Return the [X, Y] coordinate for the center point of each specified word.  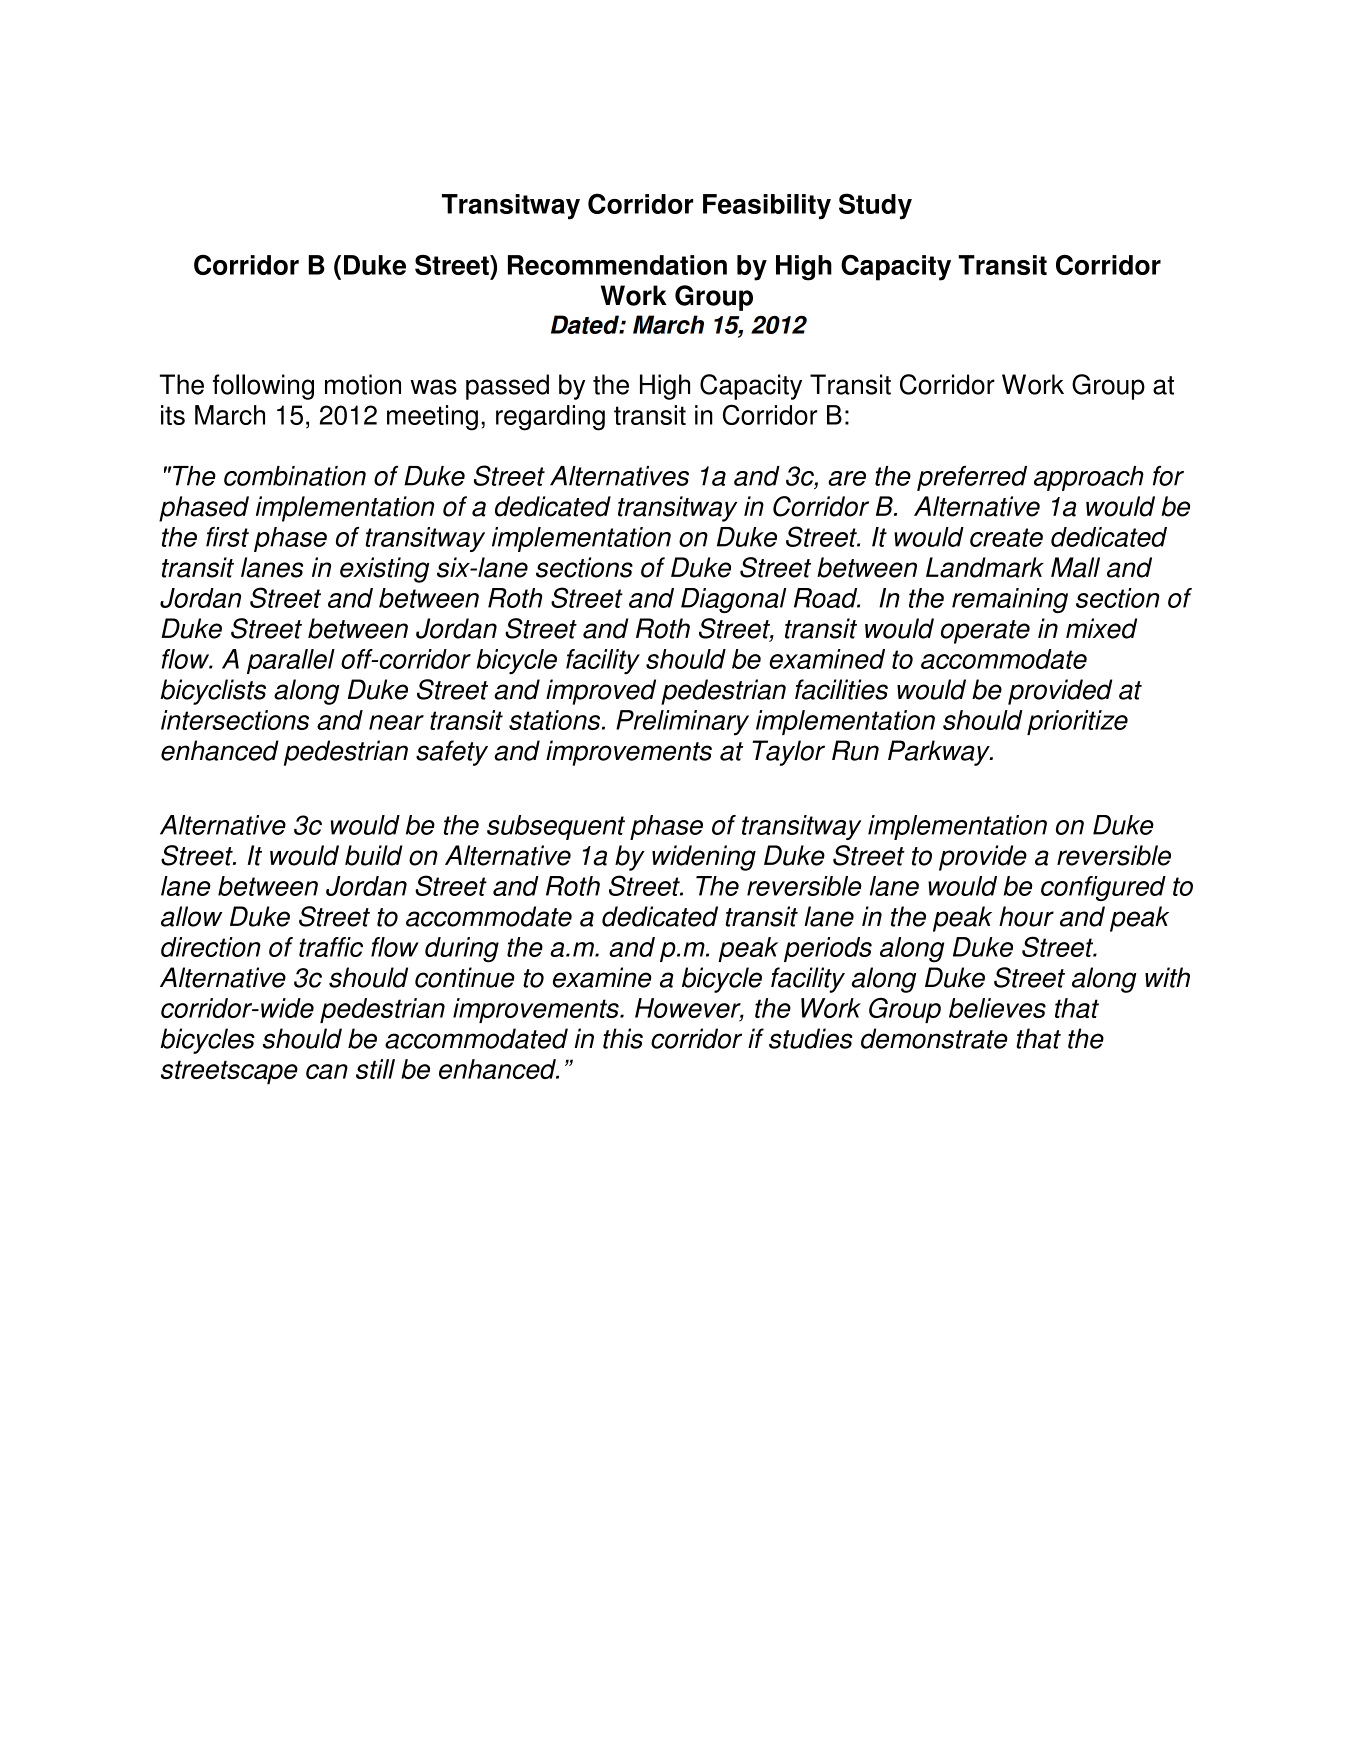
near [396, 722]
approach [1089, 478]
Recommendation [617, 265]
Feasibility [767, 207]
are [847, 478]
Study [875, 206]
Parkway [940, 753]
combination [295, 476]
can [327, 1071]
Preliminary [682, 723]
